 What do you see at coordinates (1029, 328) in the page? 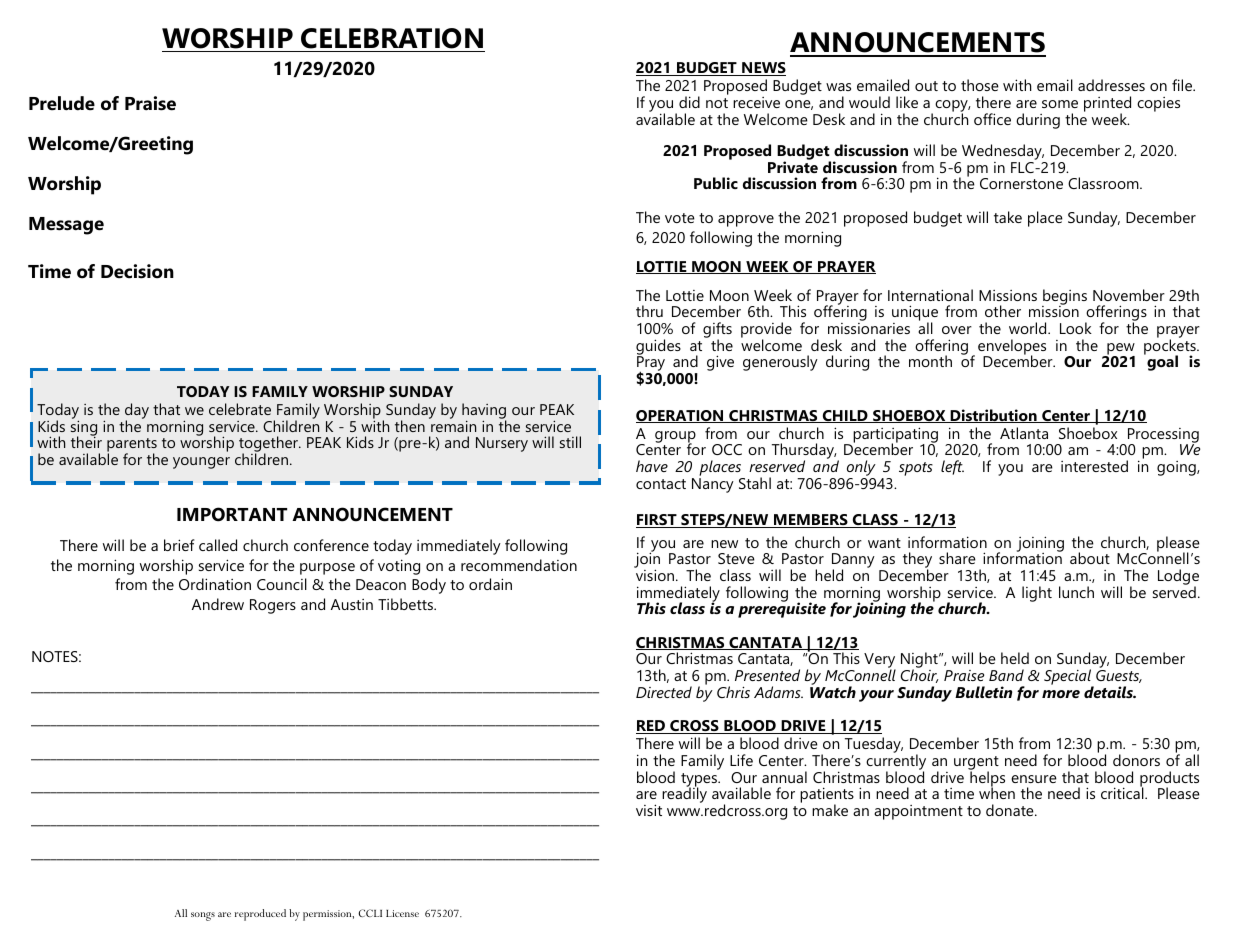
I see `world` at bounding box center [1029, 328].
